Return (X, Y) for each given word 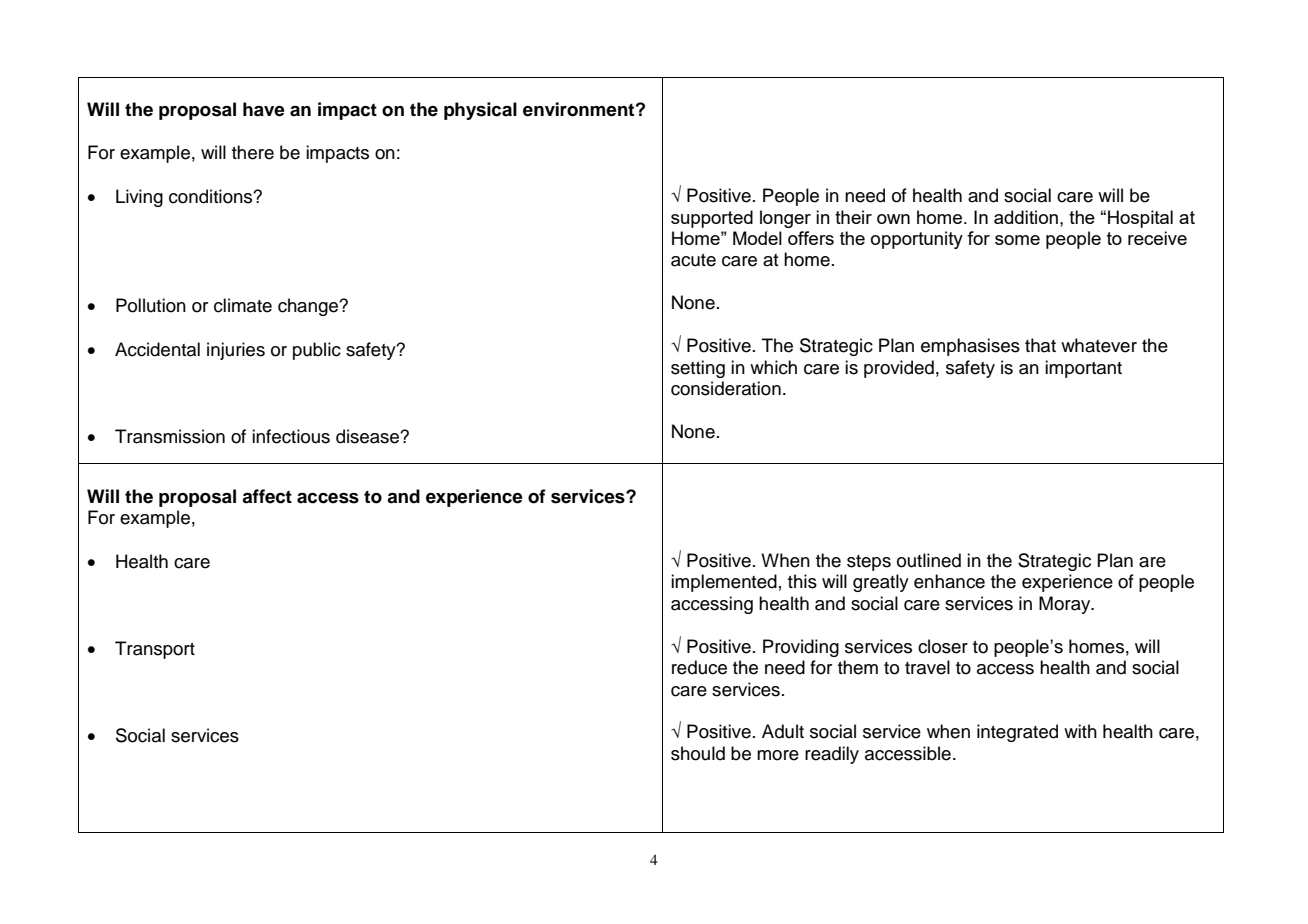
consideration (726, 388)
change (309, 307)
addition (1026, 217)
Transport (155, 650)
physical (480, 111)
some (1017, 240)
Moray (1066, 605)
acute (693, 260)
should (698, 753)
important (1083, 369)
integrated (1017, 733)
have (264, 109)
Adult (783, 731)
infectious (291, 436)
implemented (724, 583)
